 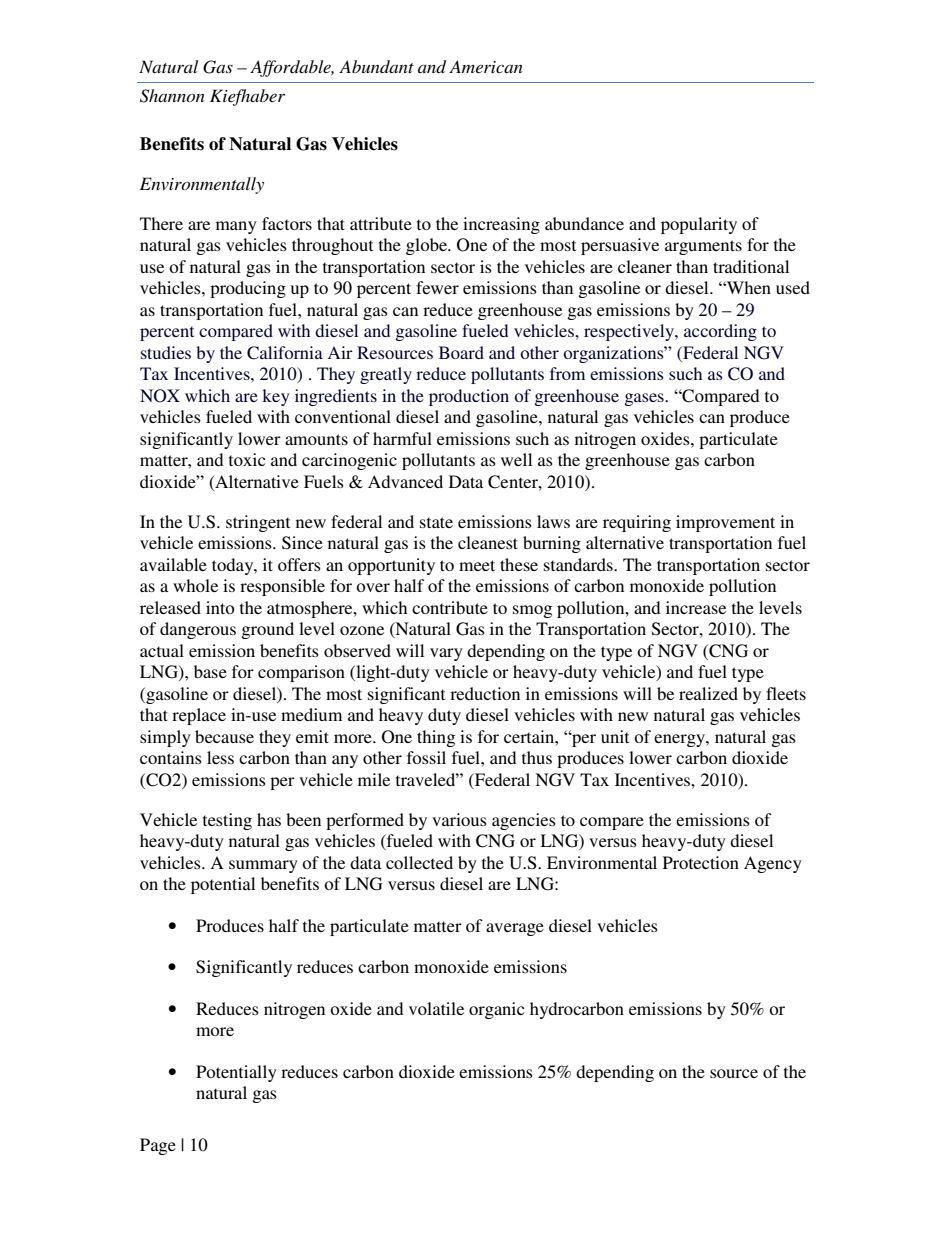 What do you see at coordinates (701, 862) in the screenshot?
I see `Protection` at bounding box center [701, 862].
